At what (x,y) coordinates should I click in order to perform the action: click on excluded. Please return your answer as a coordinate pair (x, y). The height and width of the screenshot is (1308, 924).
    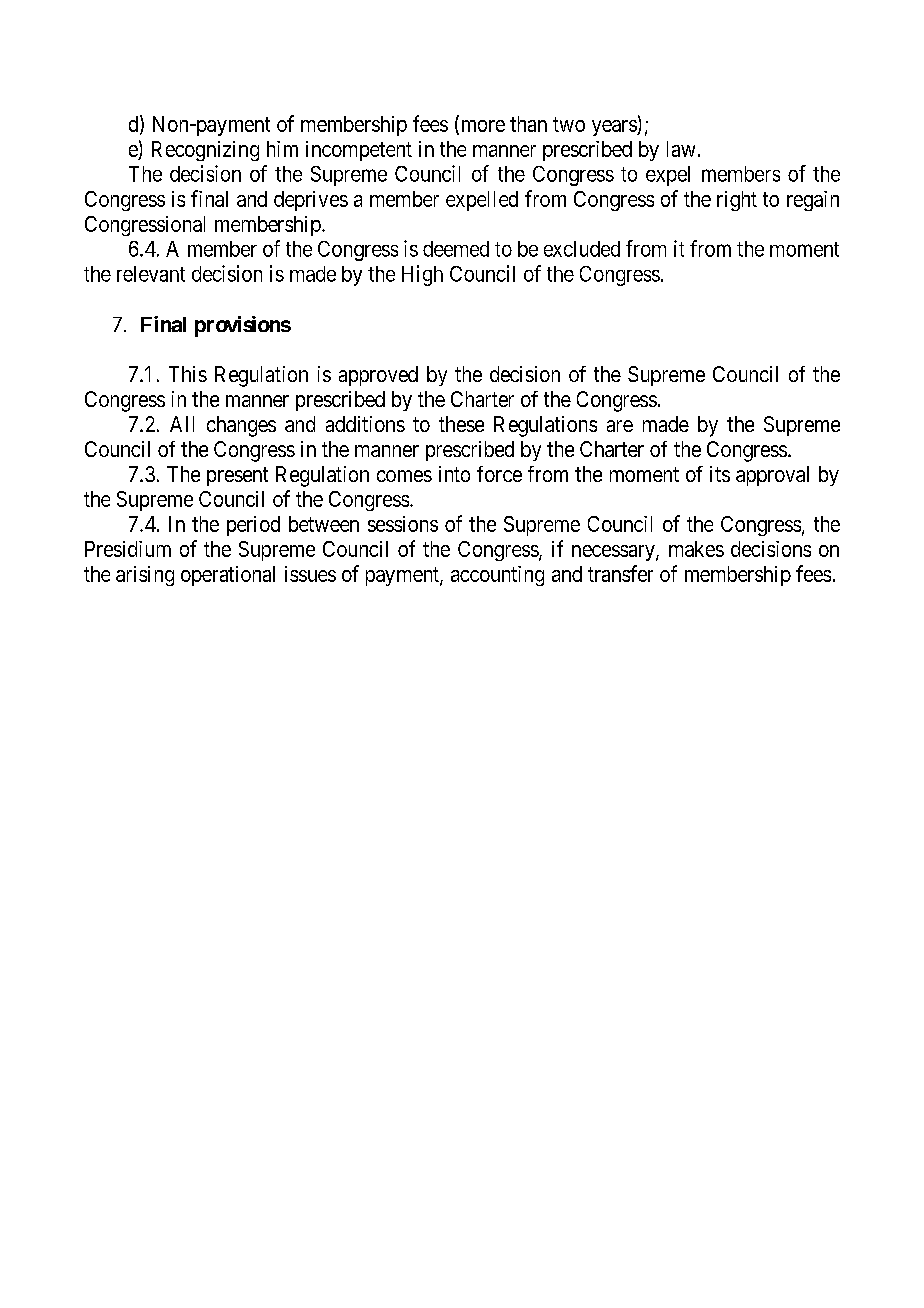
    Looking at the image, I should click on (582, 249).
